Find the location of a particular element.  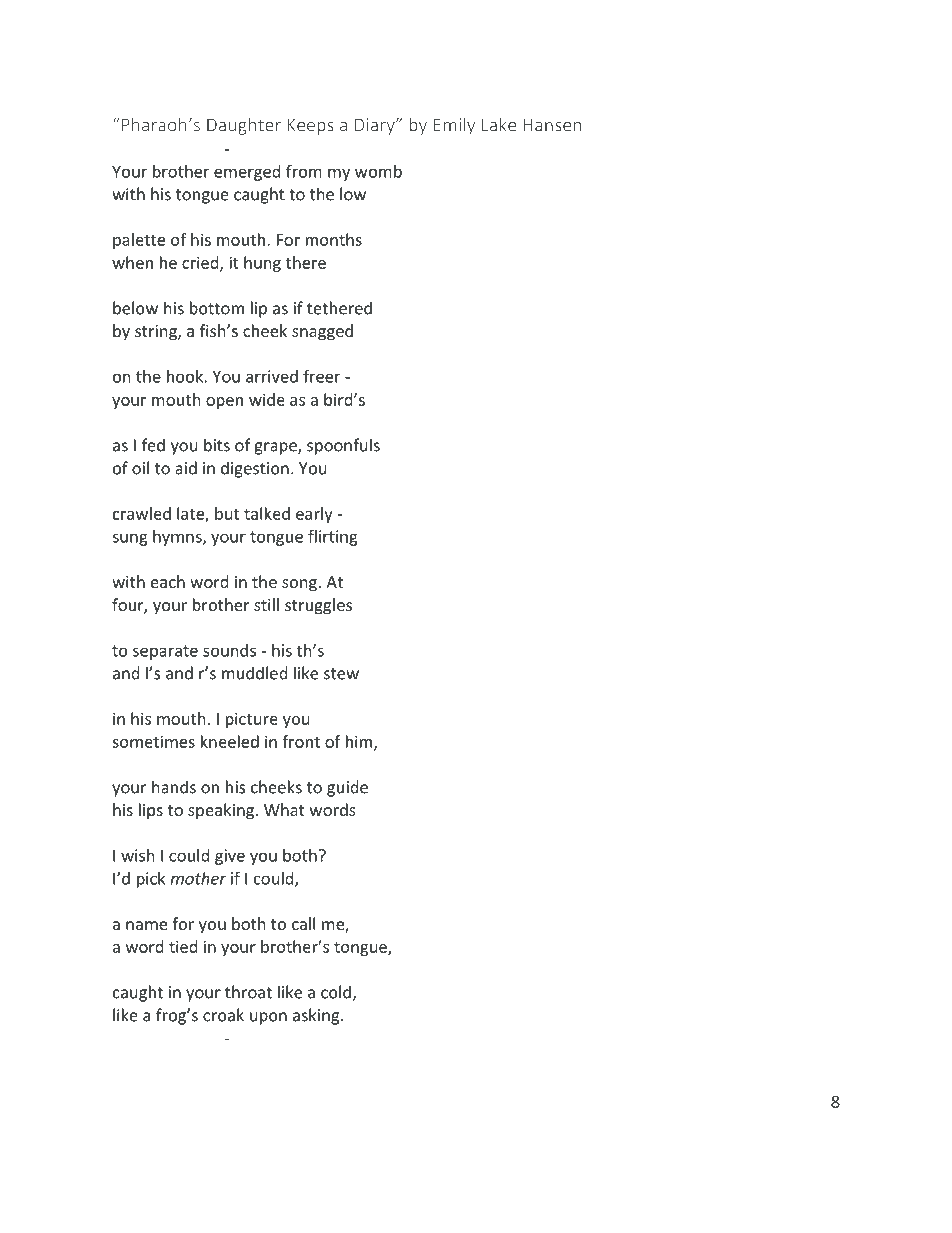

tied is located at coordinates (183, 946).
